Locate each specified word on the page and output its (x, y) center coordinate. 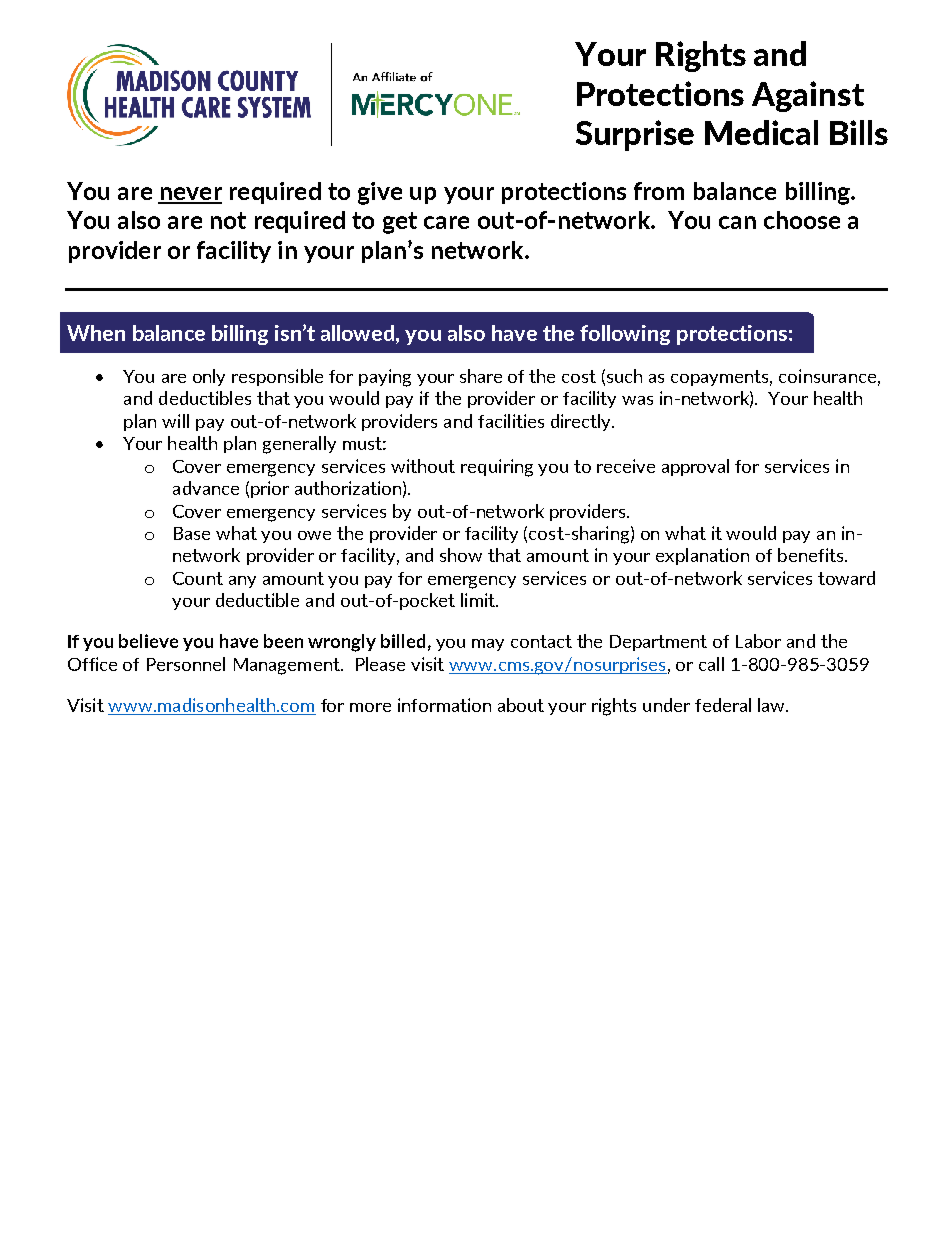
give (380, 193)
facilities (511, 421)
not (228, 220)
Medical (761, 132)
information (444, 705)
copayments (721, 378)
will (175, 421)
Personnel (186, 664)
